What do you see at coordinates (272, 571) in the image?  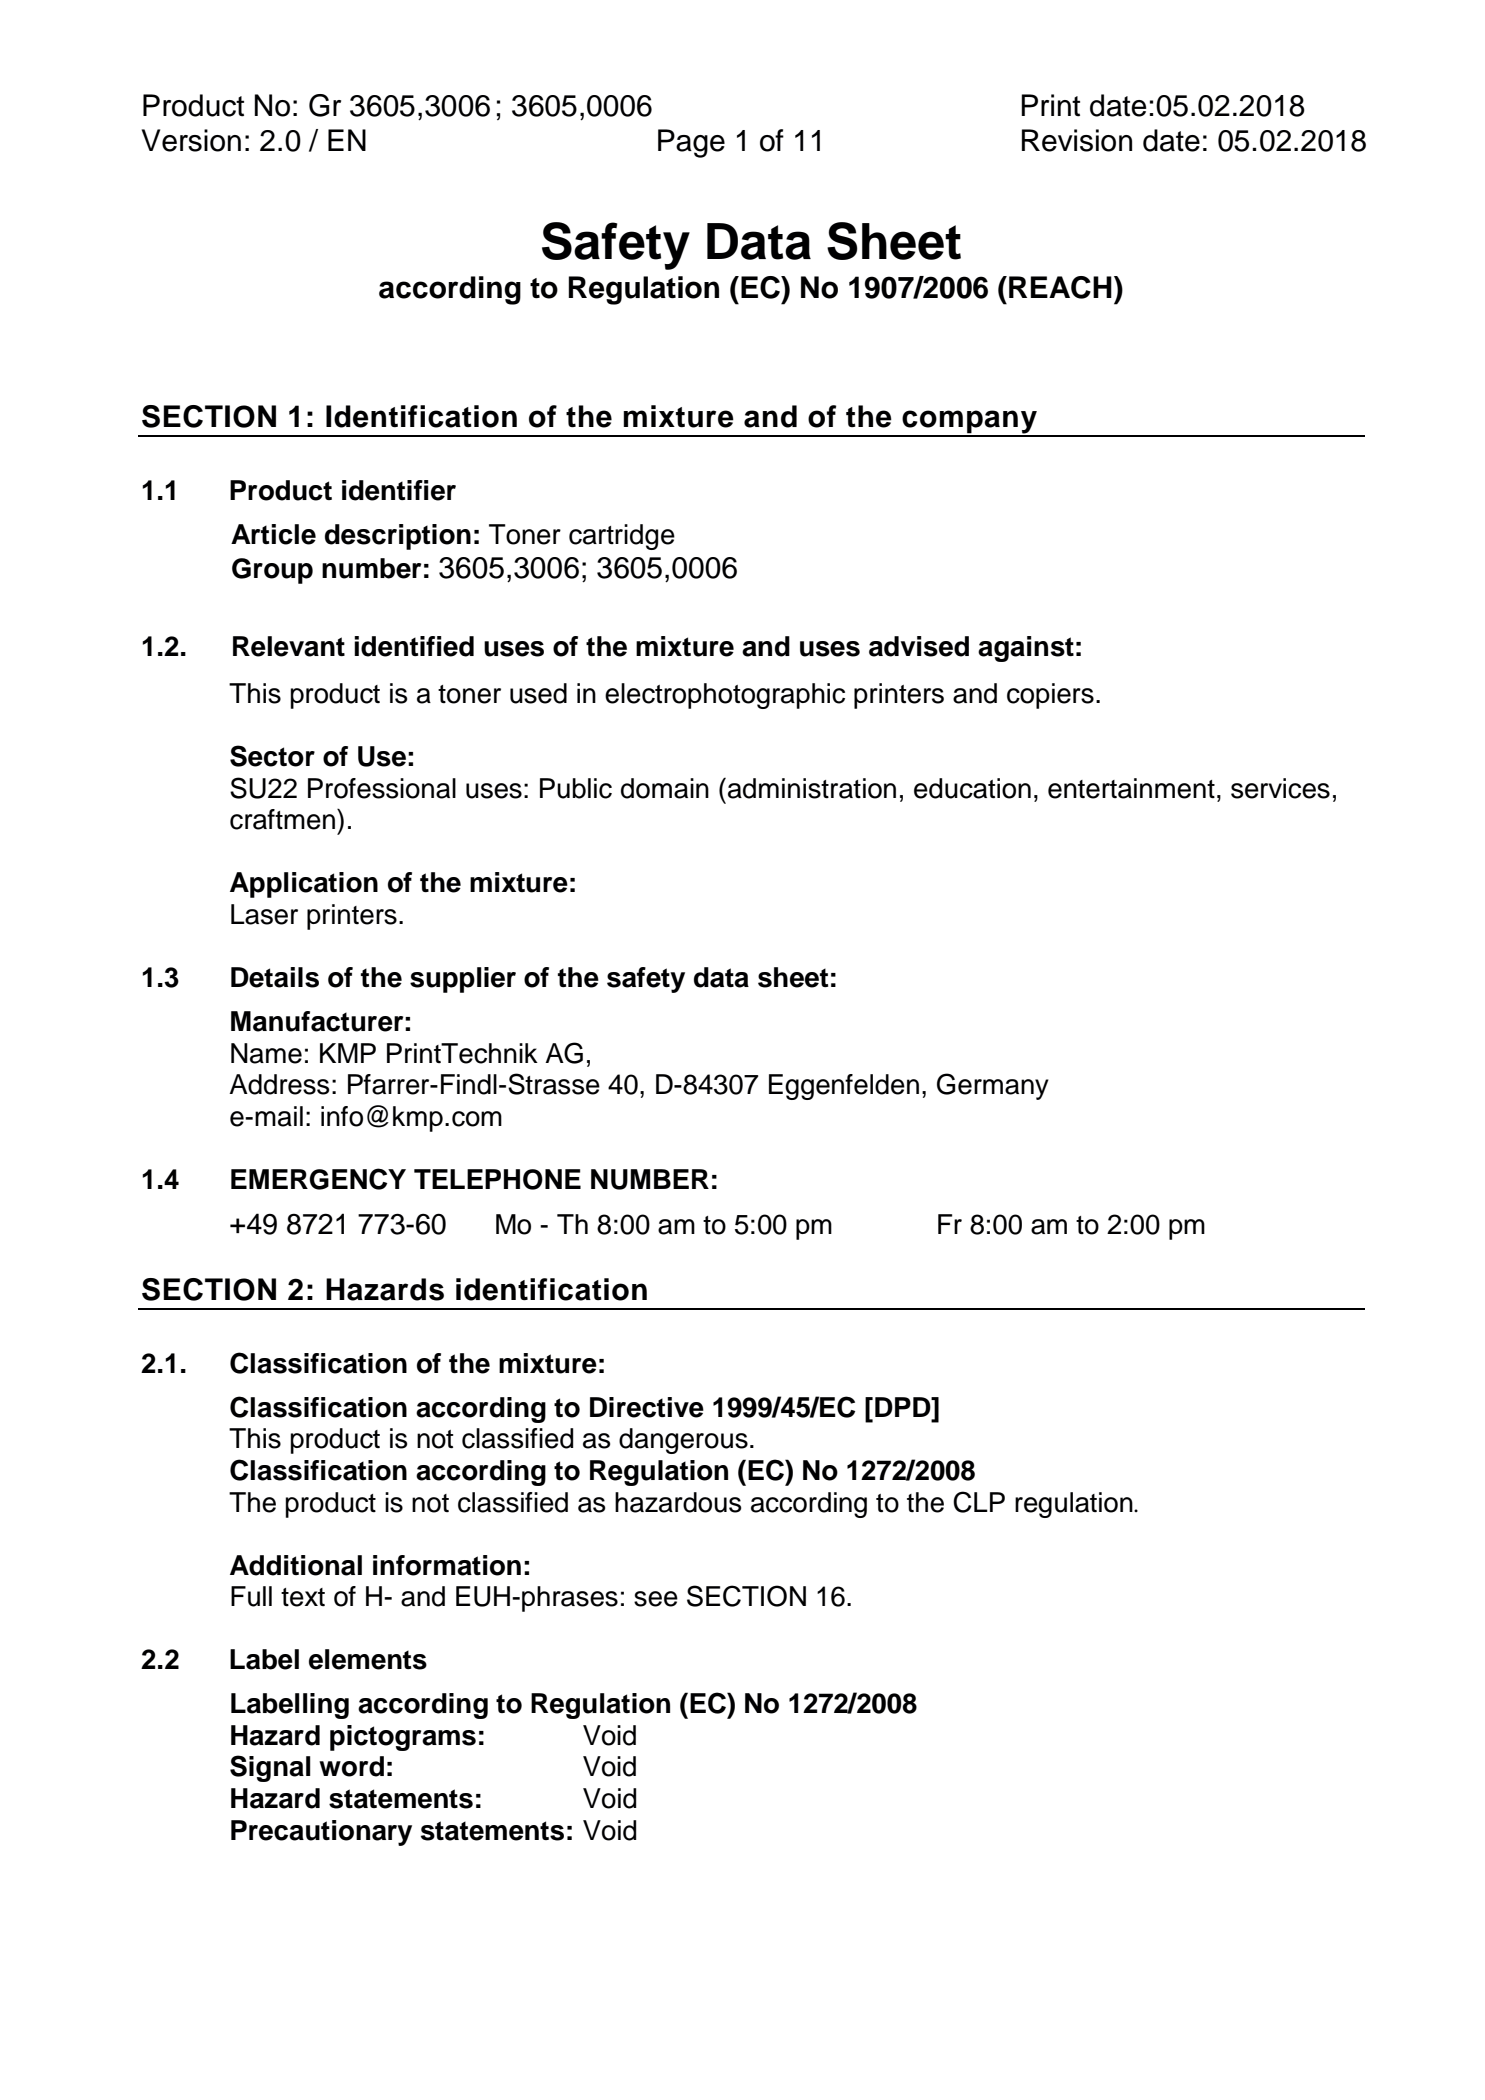 I see `Group` at bounding box center [272, 571].
